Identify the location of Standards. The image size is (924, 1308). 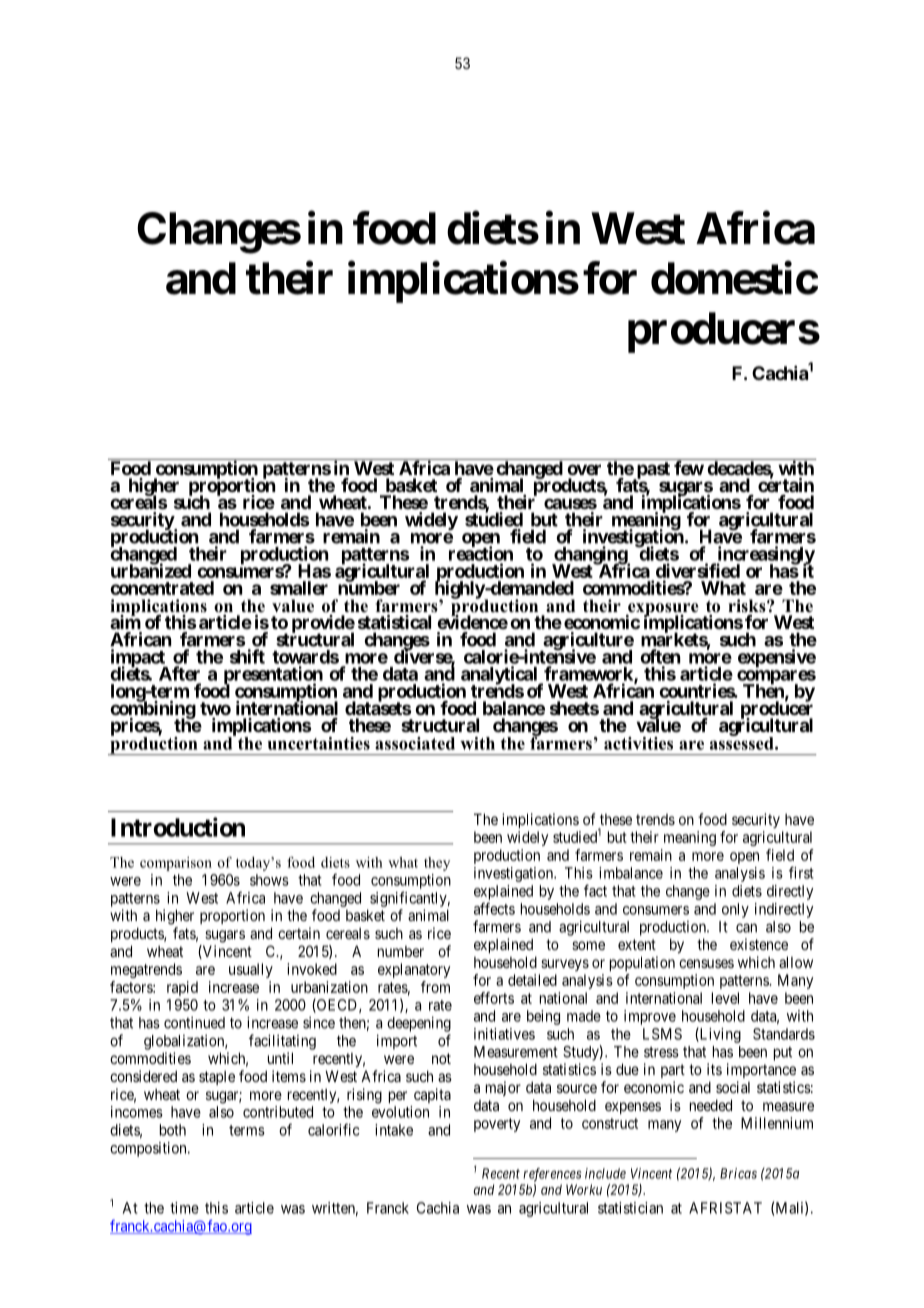
(784, 1034).
